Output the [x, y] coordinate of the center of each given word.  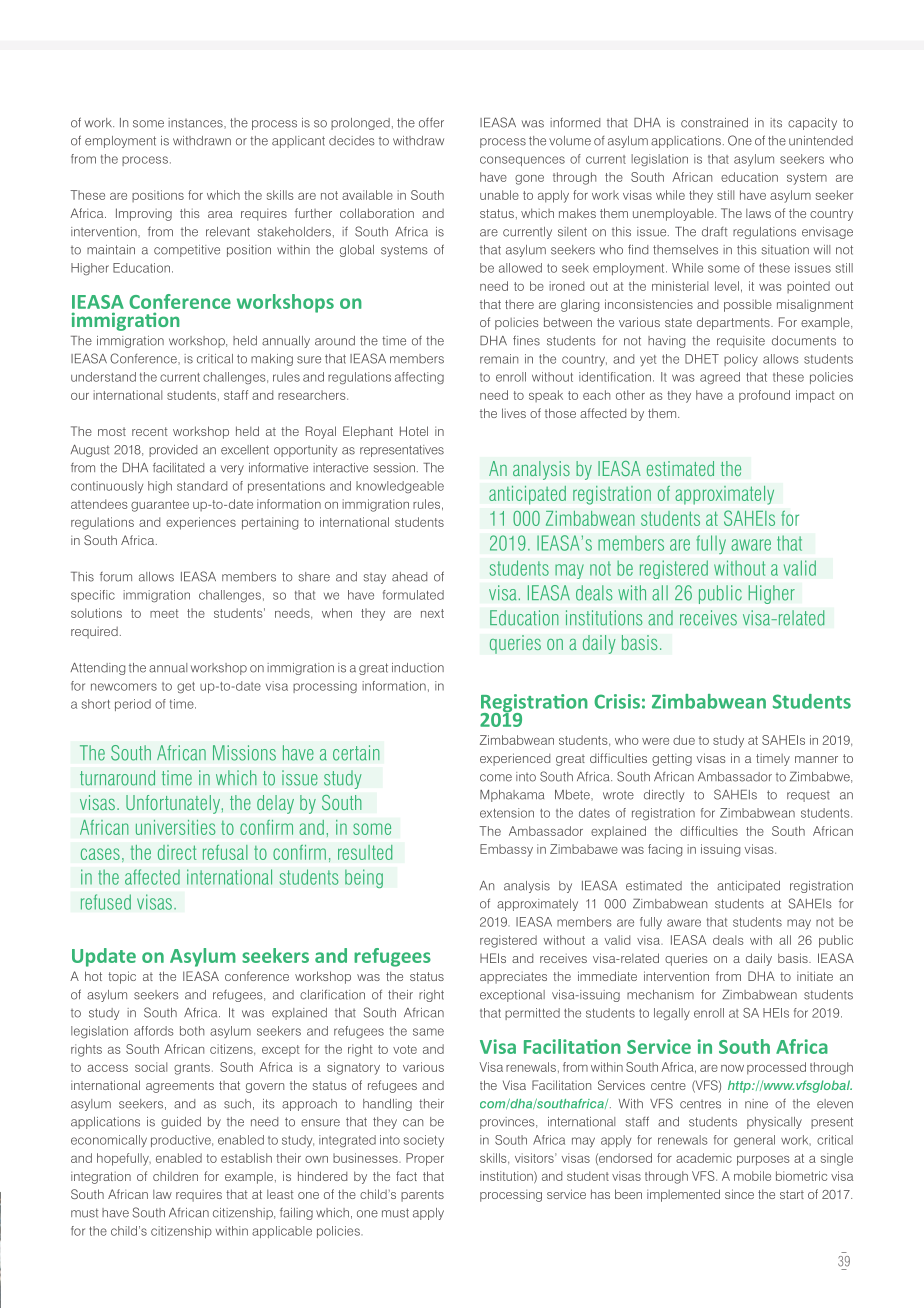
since [739, 1194]
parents [422, 1196]
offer [431, 123]
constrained [714, 123]
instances [196, 123]
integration [101, 1178]
